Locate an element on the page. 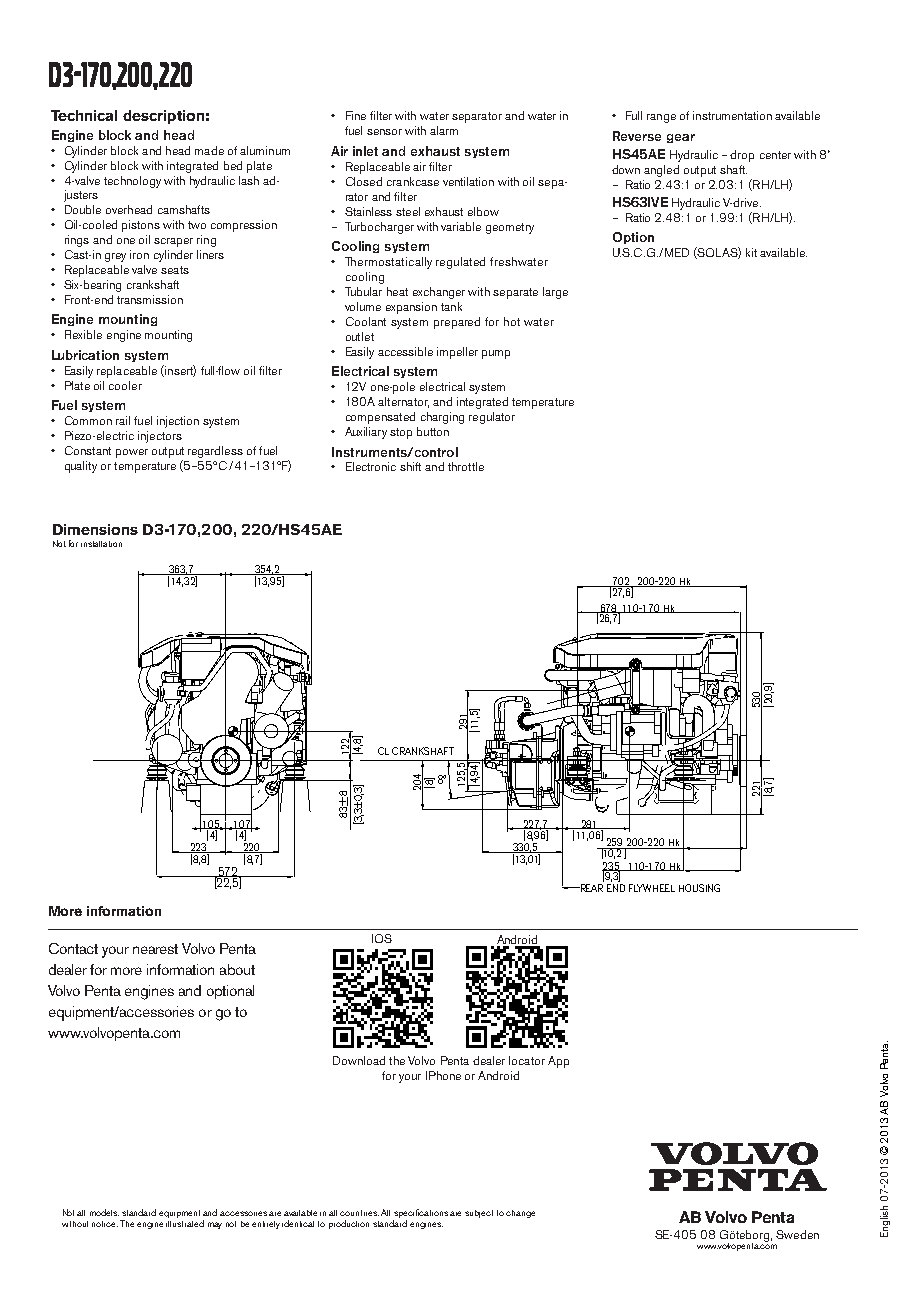  description is located at coordinates (163, 117).
